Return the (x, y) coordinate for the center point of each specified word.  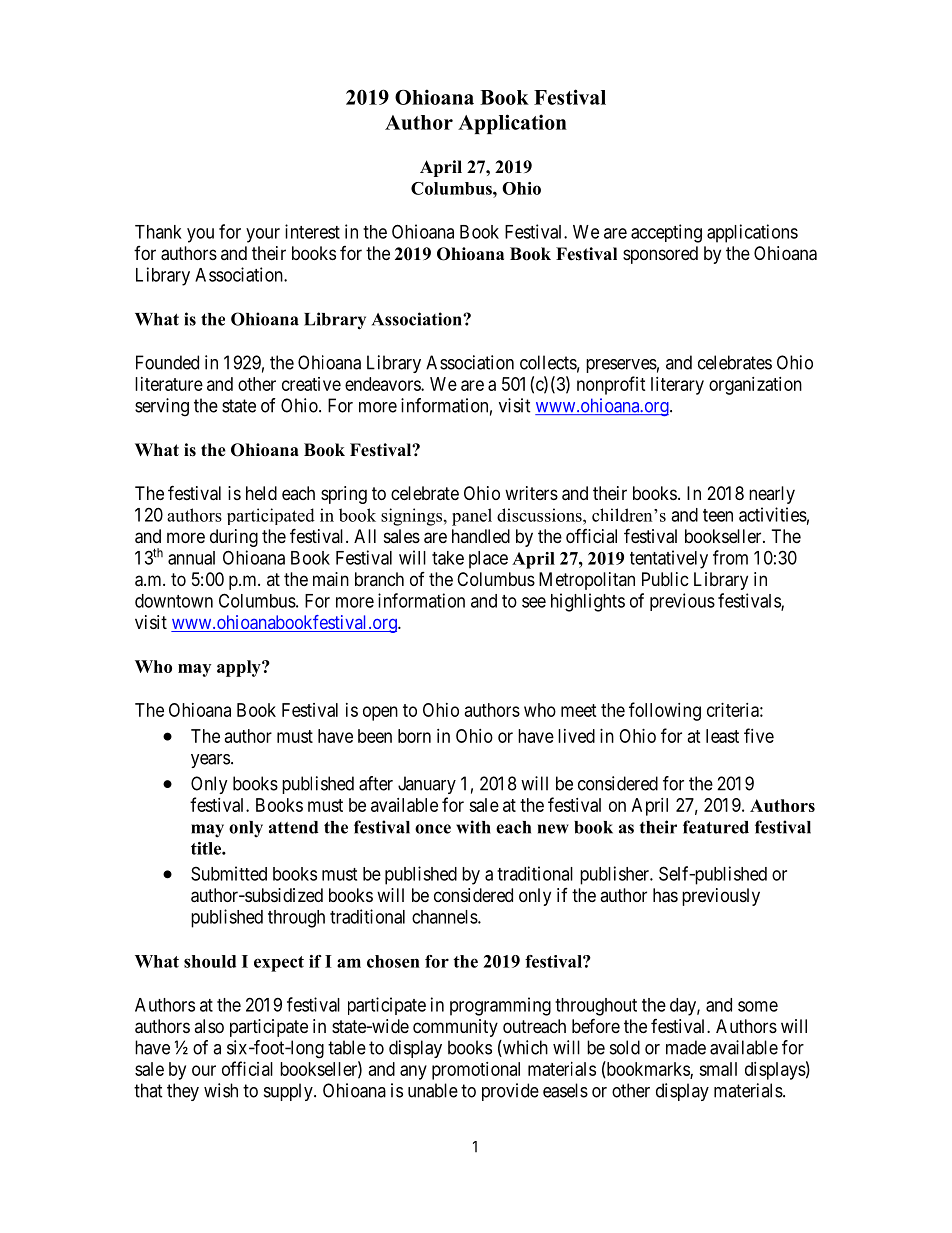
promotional (476, 1071)
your (263, 235)
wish (221, 1090)
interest (312, 231)
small (718, 1069)
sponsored (660, 255)
